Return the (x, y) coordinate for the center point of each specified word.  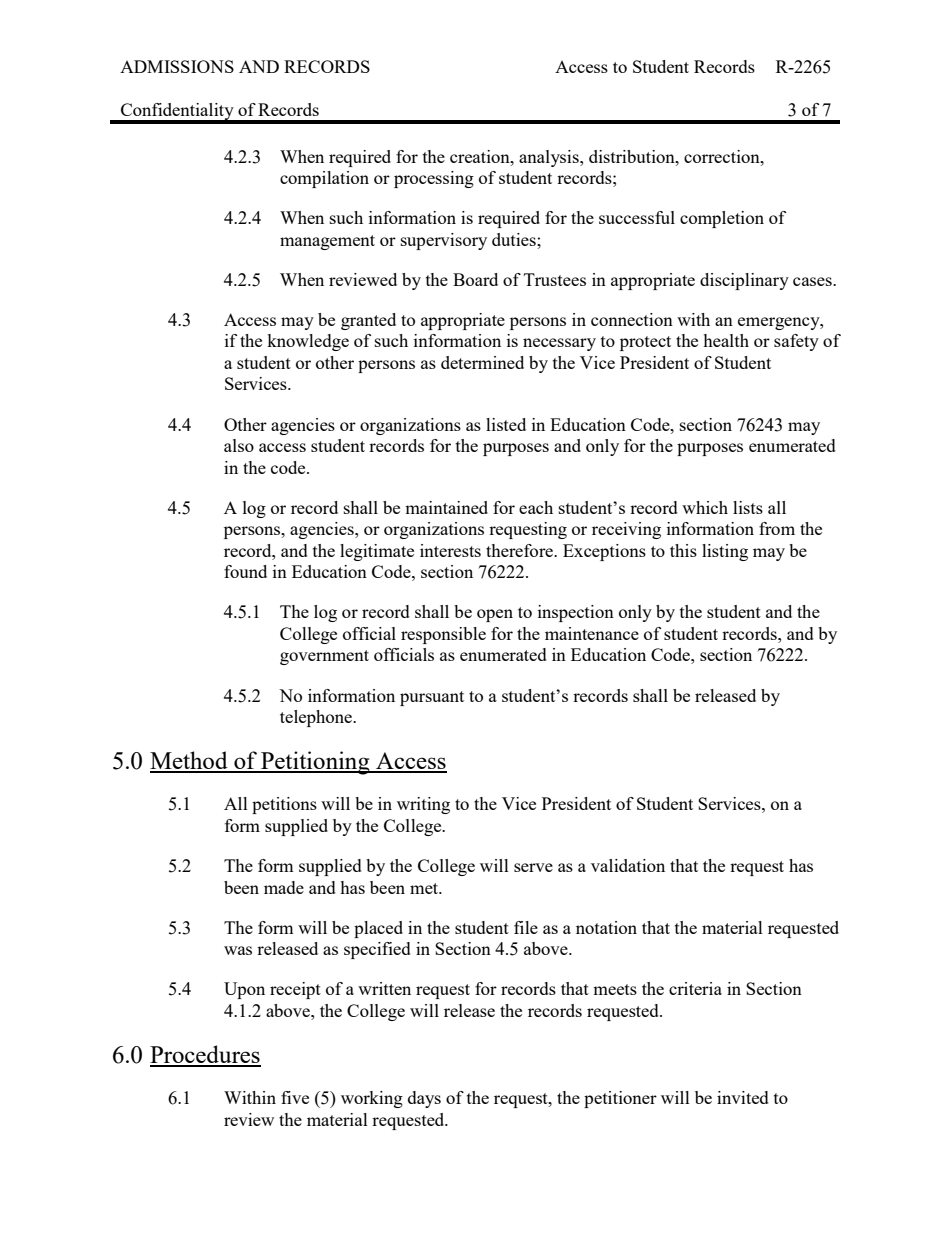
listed (506, 424)
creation (481, 156)
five (295, 1097)
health (726, 340)
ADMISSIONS (177, 66)
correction (723, 156)
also (239, 445)
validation (628, 865)
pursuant (432, 698)
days (424, 1099)
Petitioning (315, 763)
